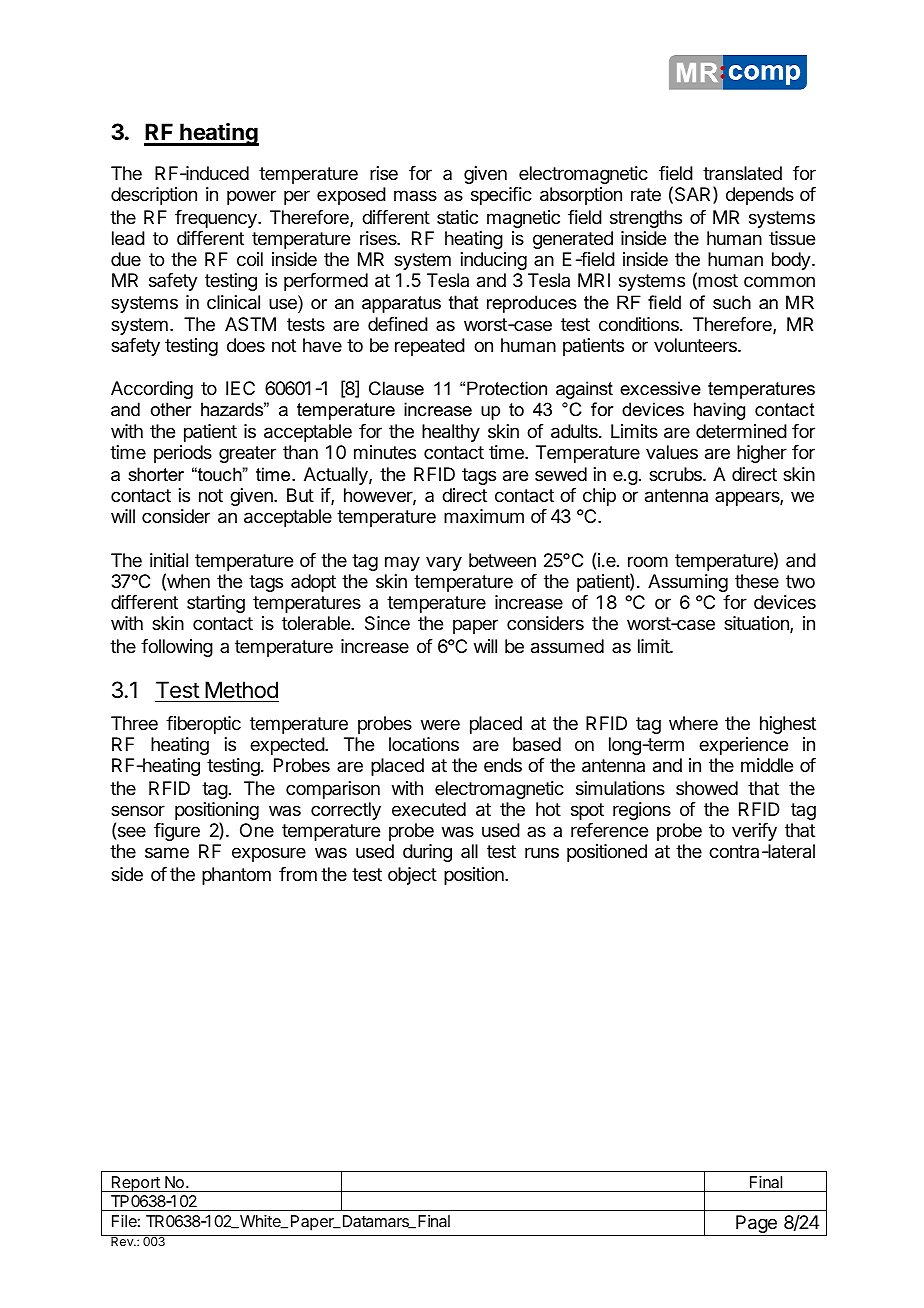  Describe the element at coordinates (688, 583) in the page. I see `Assuming` at that location.
